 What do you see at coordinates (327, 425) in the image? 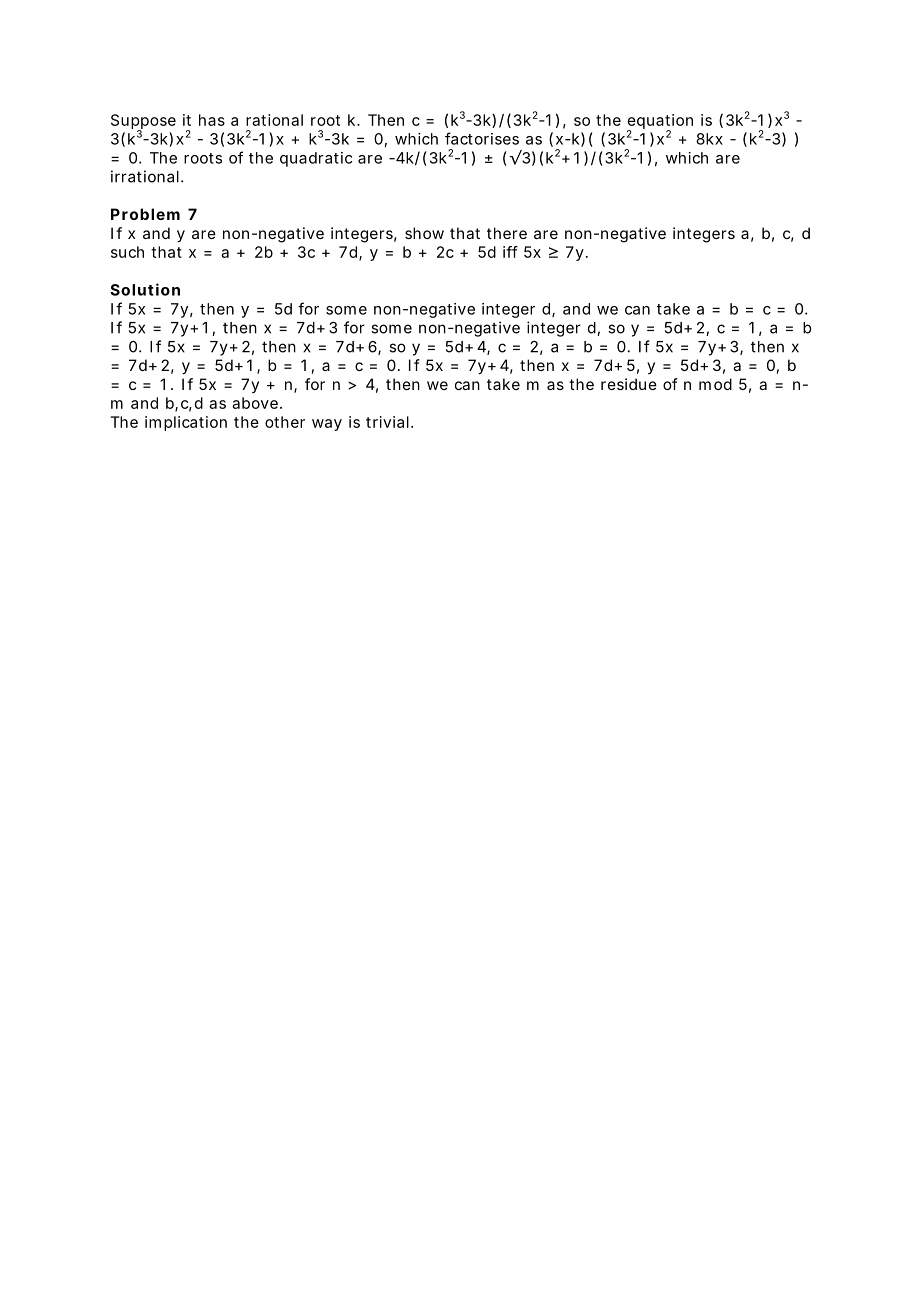
I see `way` at bounding box center [327, 425].
